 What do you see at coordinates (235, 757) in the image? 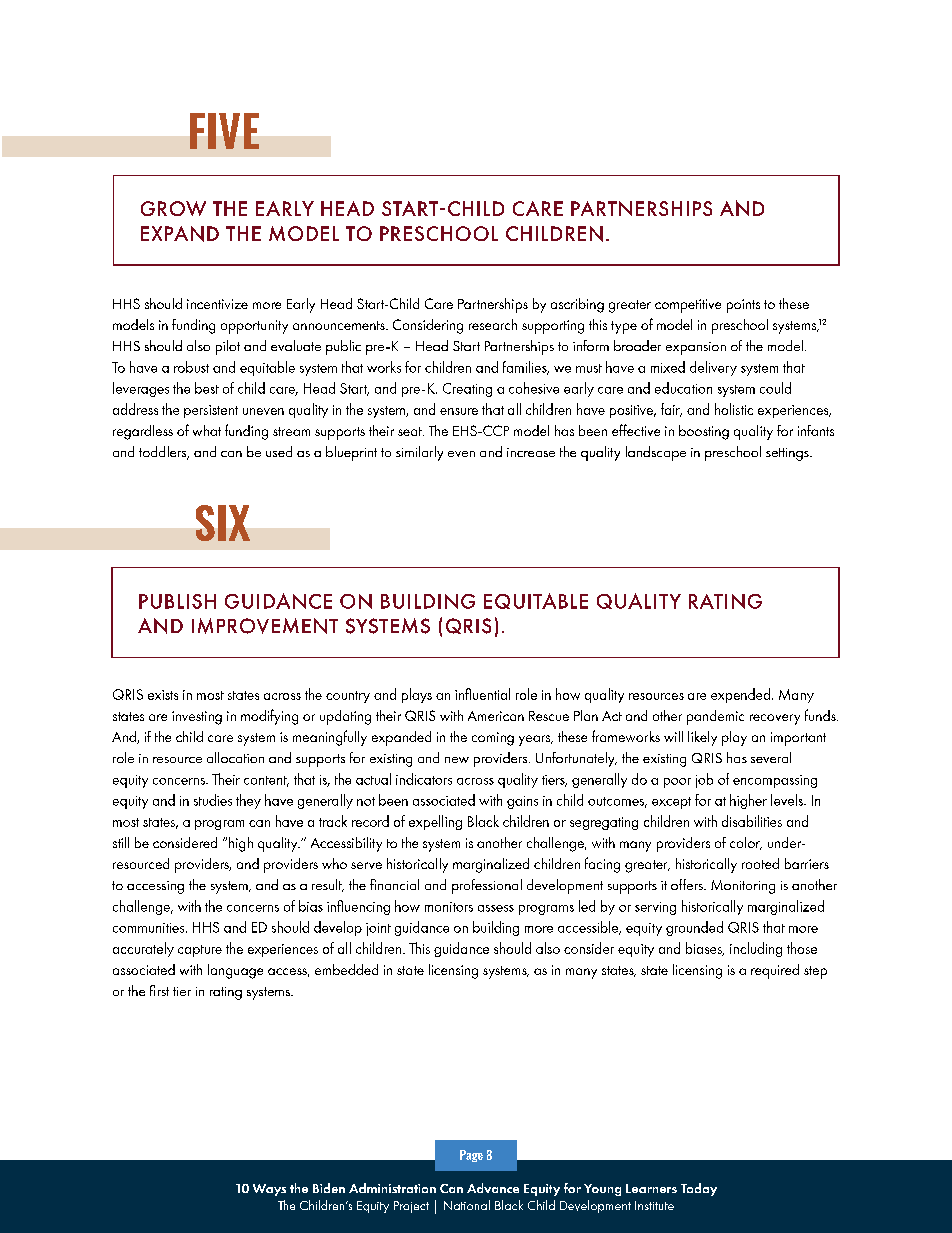
I see `allocation` at bounding box center [235, 757].
